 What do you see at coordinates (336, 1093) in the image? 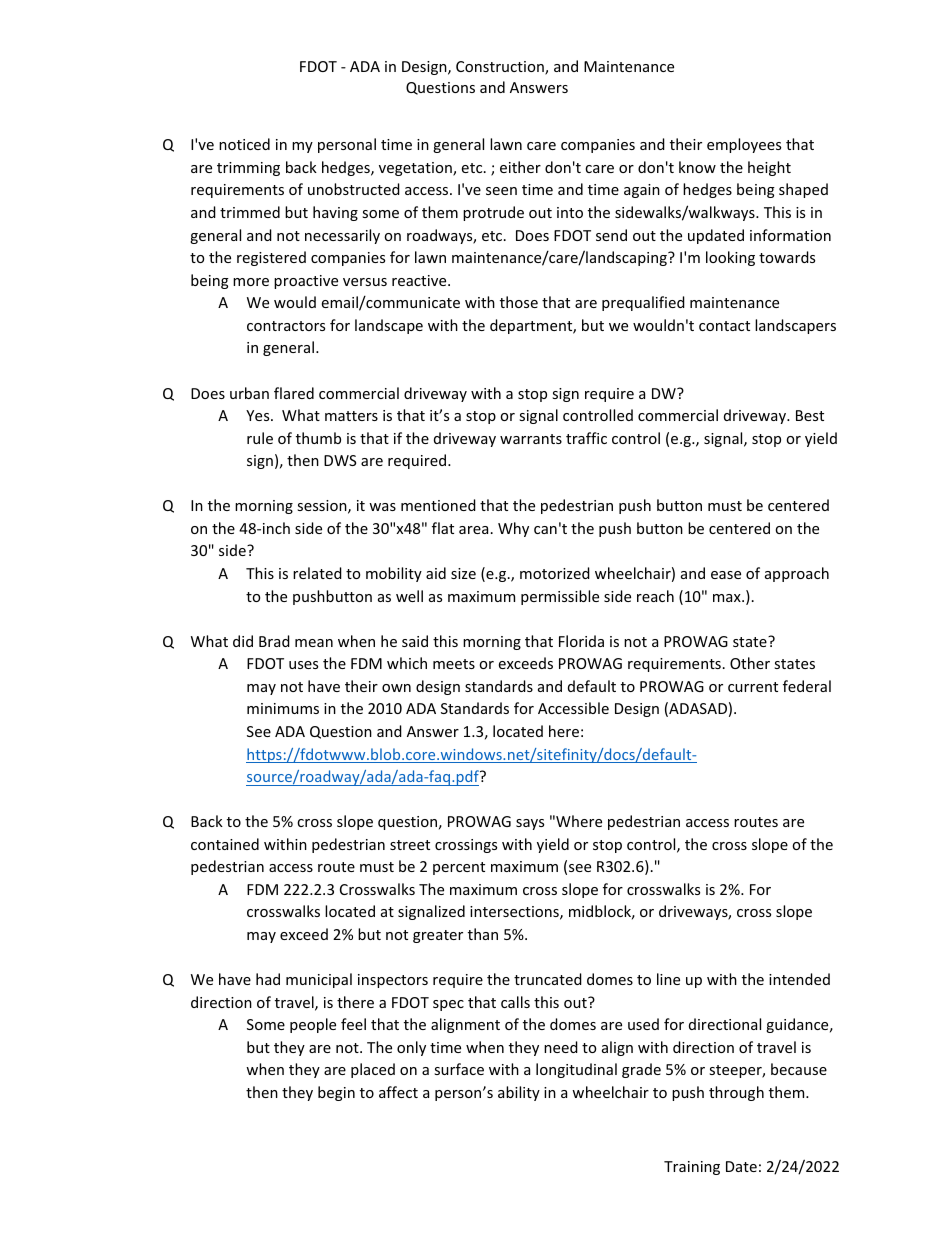
I see `begin` at bounding box center [336, 1093].
